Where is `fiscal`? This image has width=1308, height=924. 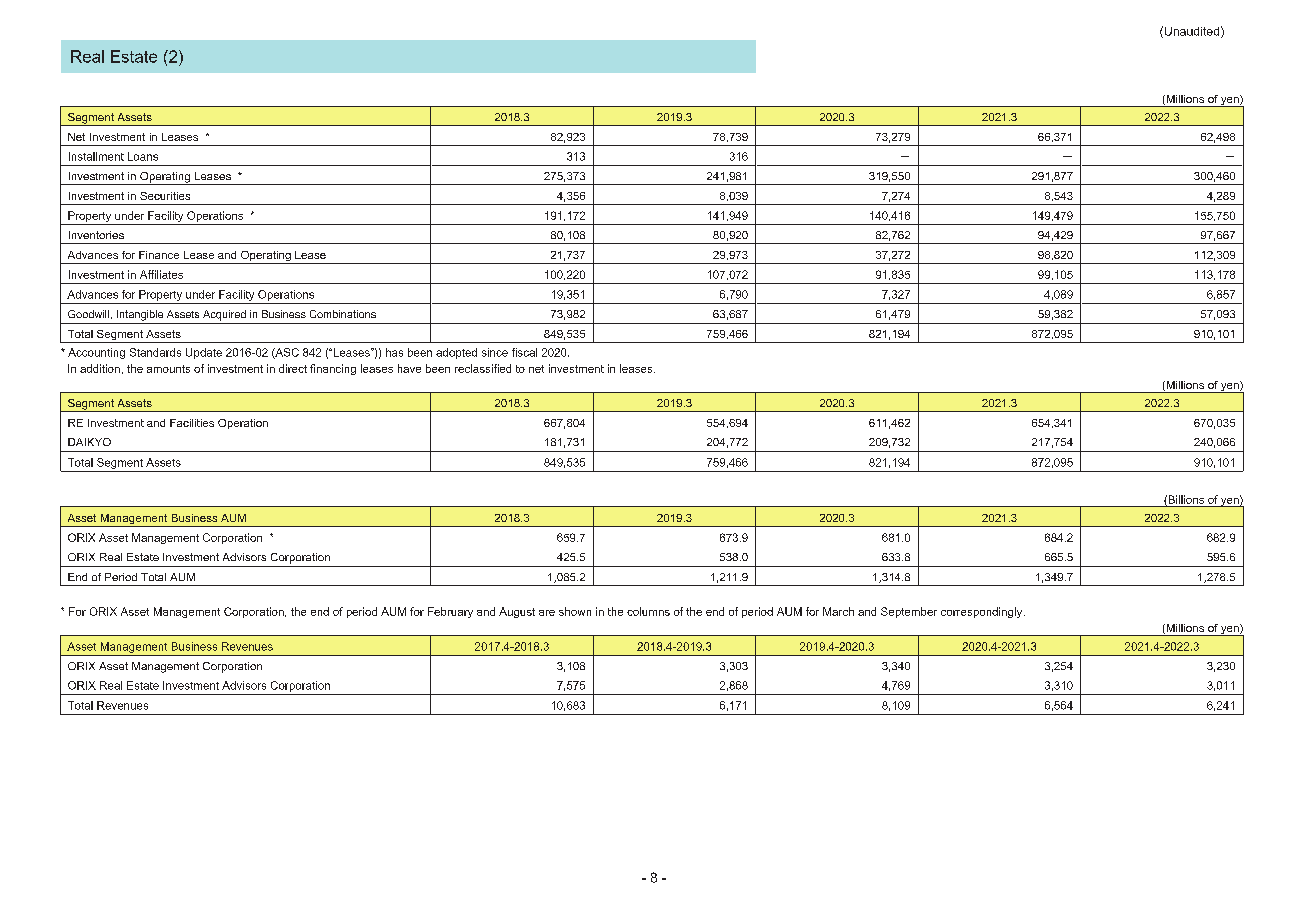 fiscal is located at coordinates (524, 352).
